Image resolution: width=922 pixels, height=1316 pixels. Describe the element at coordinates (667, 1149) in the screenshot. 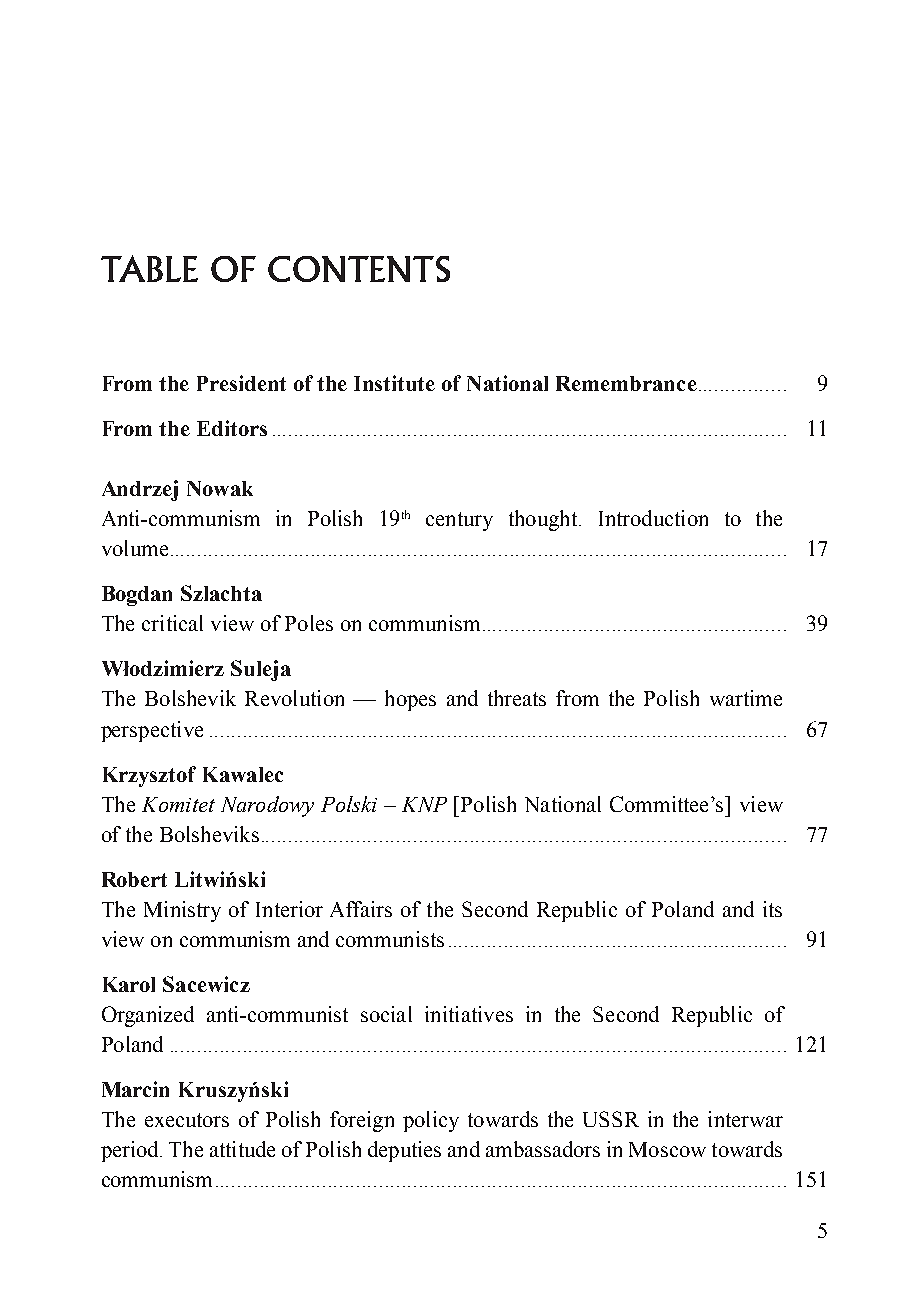

I see `Moscow` at that location.
